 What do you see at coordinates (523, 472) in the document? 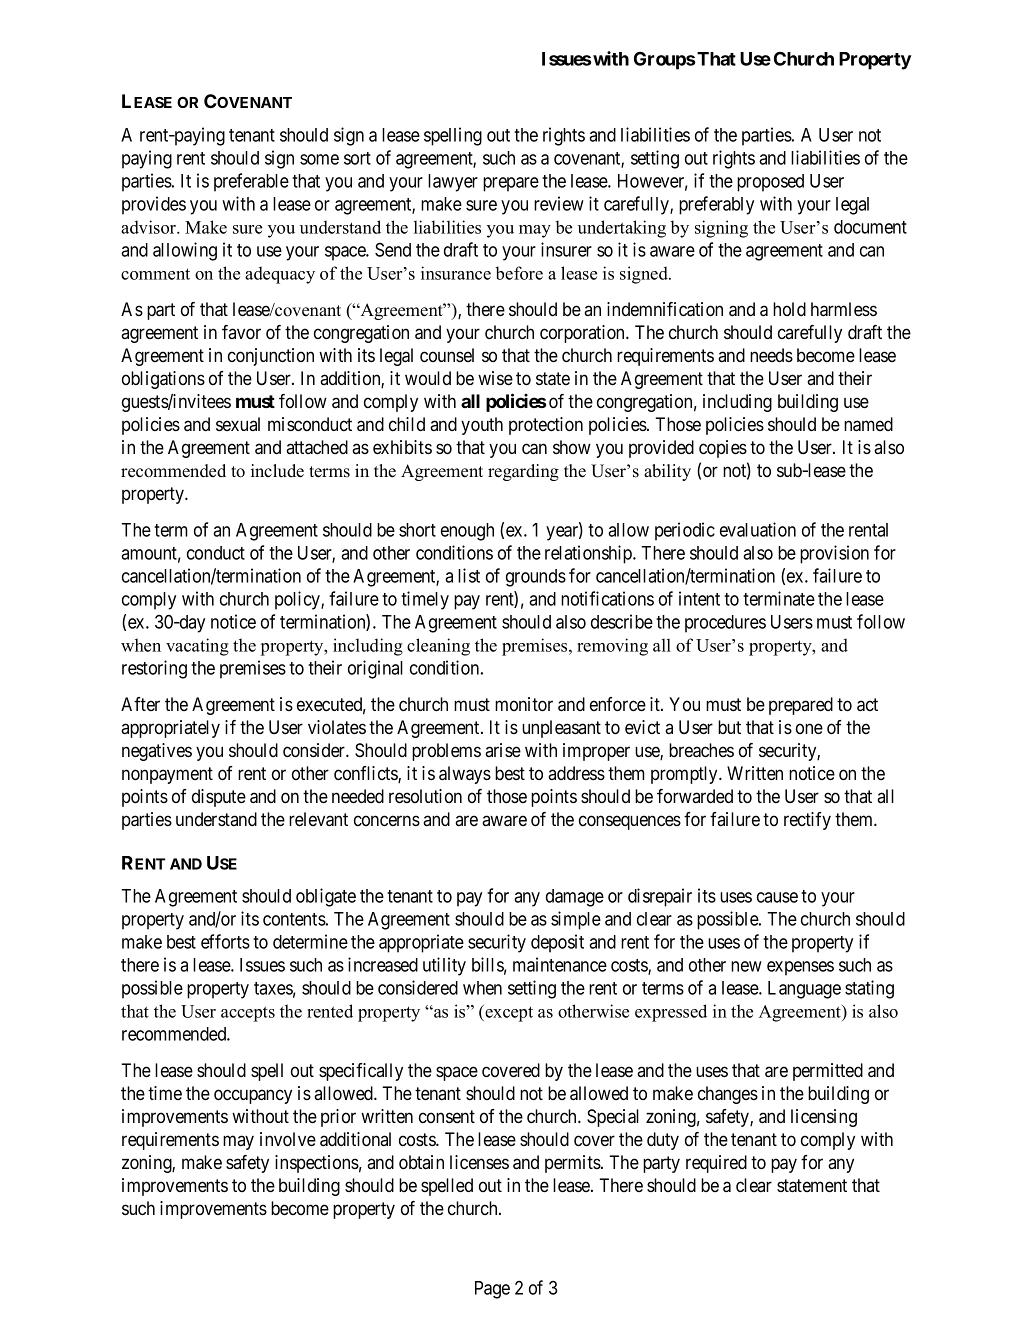
I see `regarding` at bounding box center [523, 472].
